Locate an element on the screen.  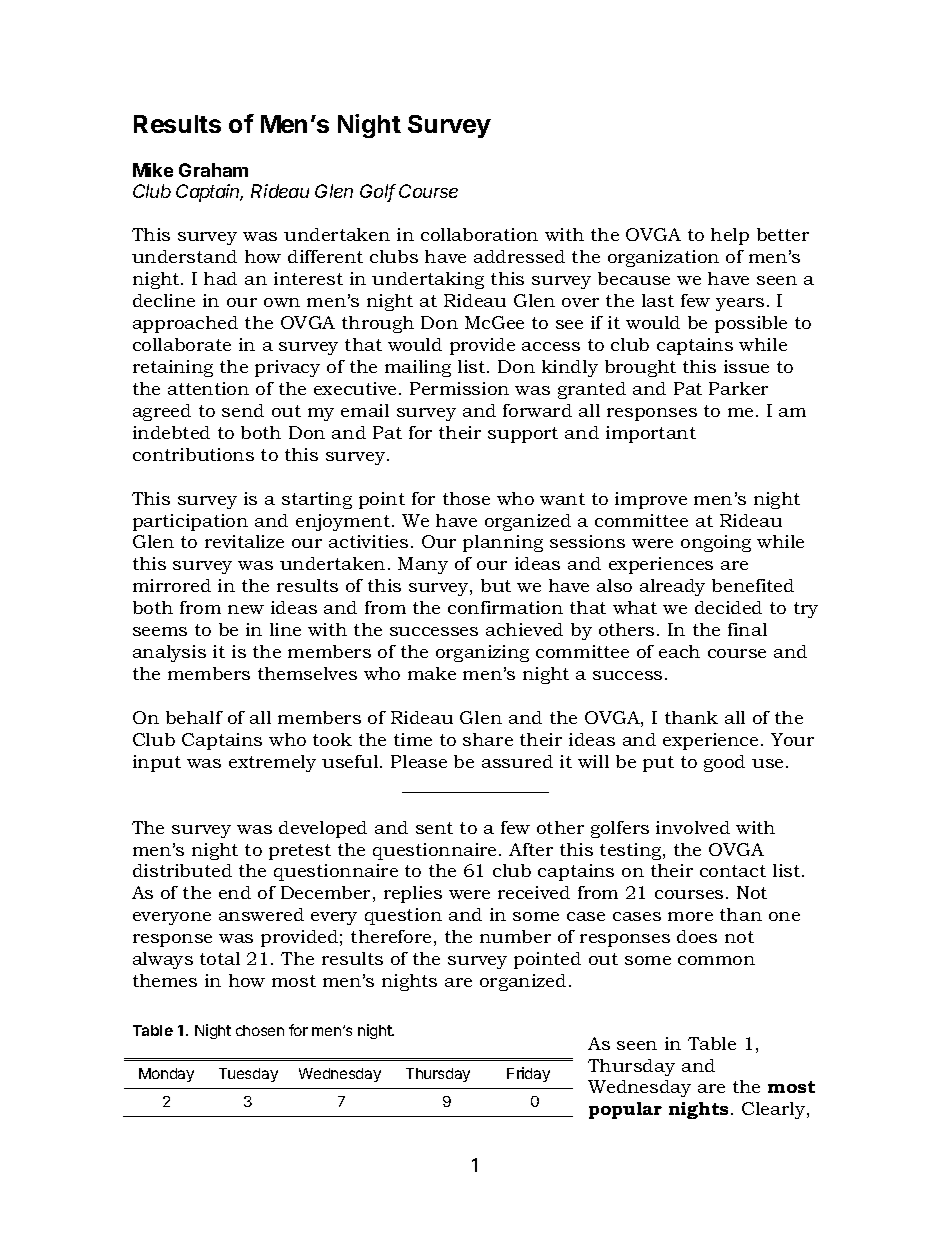
help is located at coordinates (730, 236).
